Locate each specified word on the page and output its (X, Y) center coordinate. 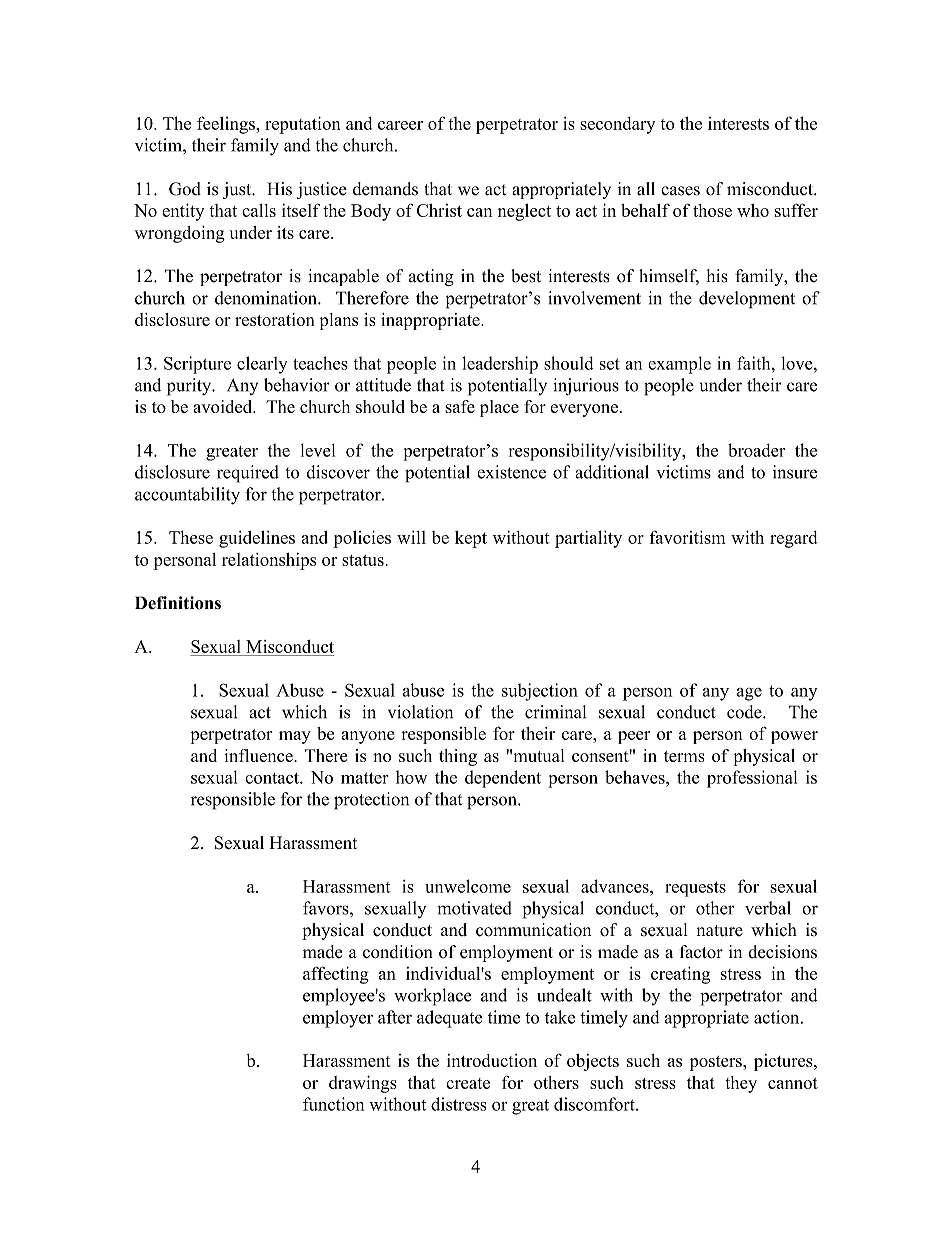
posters (717, 1063)
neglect (524, 212)
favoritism (688, 537)
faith (755, 363)
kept (471, 539)
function (334, 1104)
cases (680, 191)
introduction (492, 1060)
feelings (227, 125)
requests (695, 889)
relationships (269, 561)
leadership (500, 365)
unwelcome (468, 886)
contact (273, 778)
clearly (262, 365)
